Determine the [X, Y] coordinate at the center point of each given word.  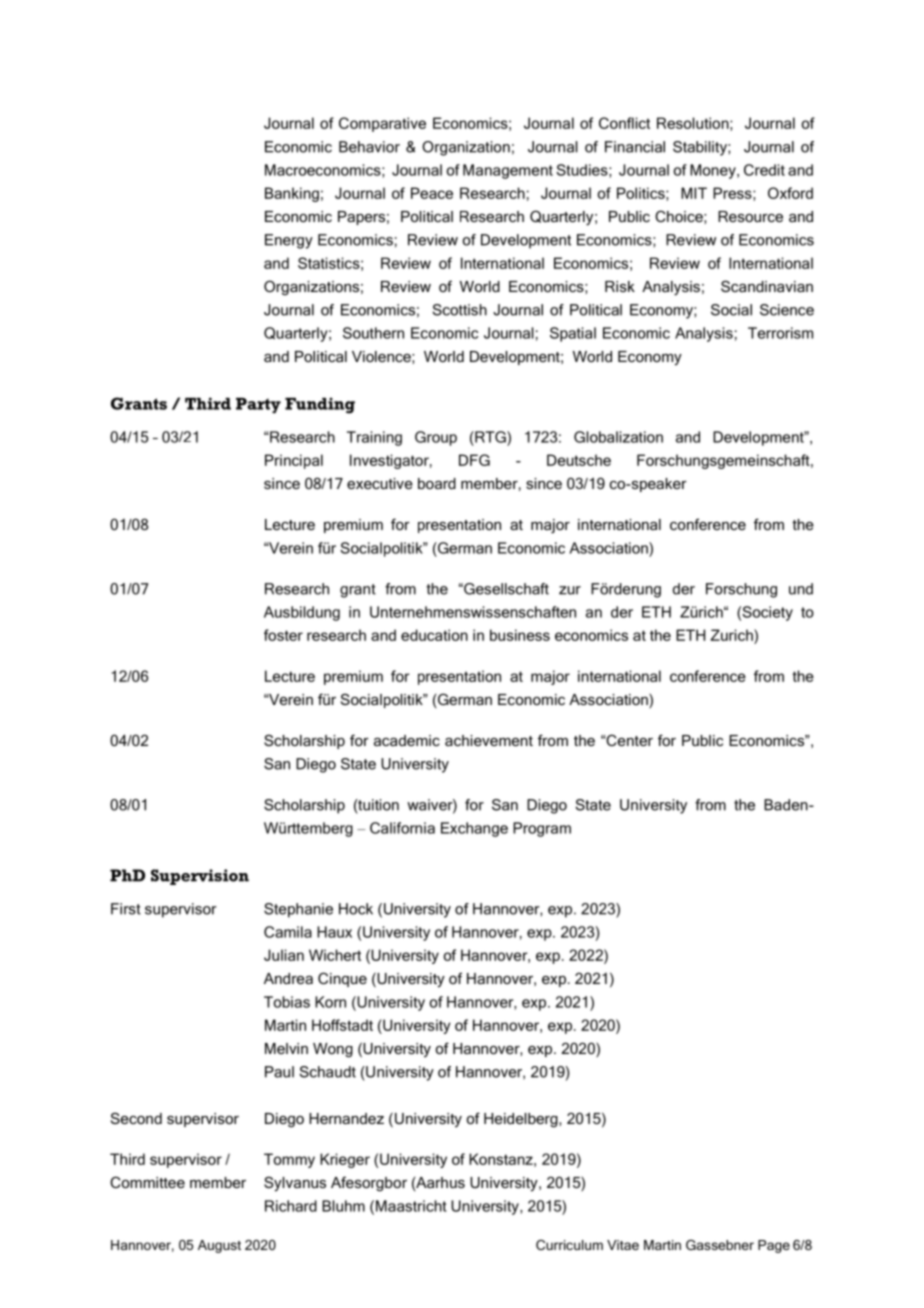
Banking [292, 194]
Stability [701, 148]
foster [283, 635]
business [520, 635]
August [219, 1246]
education [434, 635]
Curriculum [569, 1245]
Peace [432, 193]
